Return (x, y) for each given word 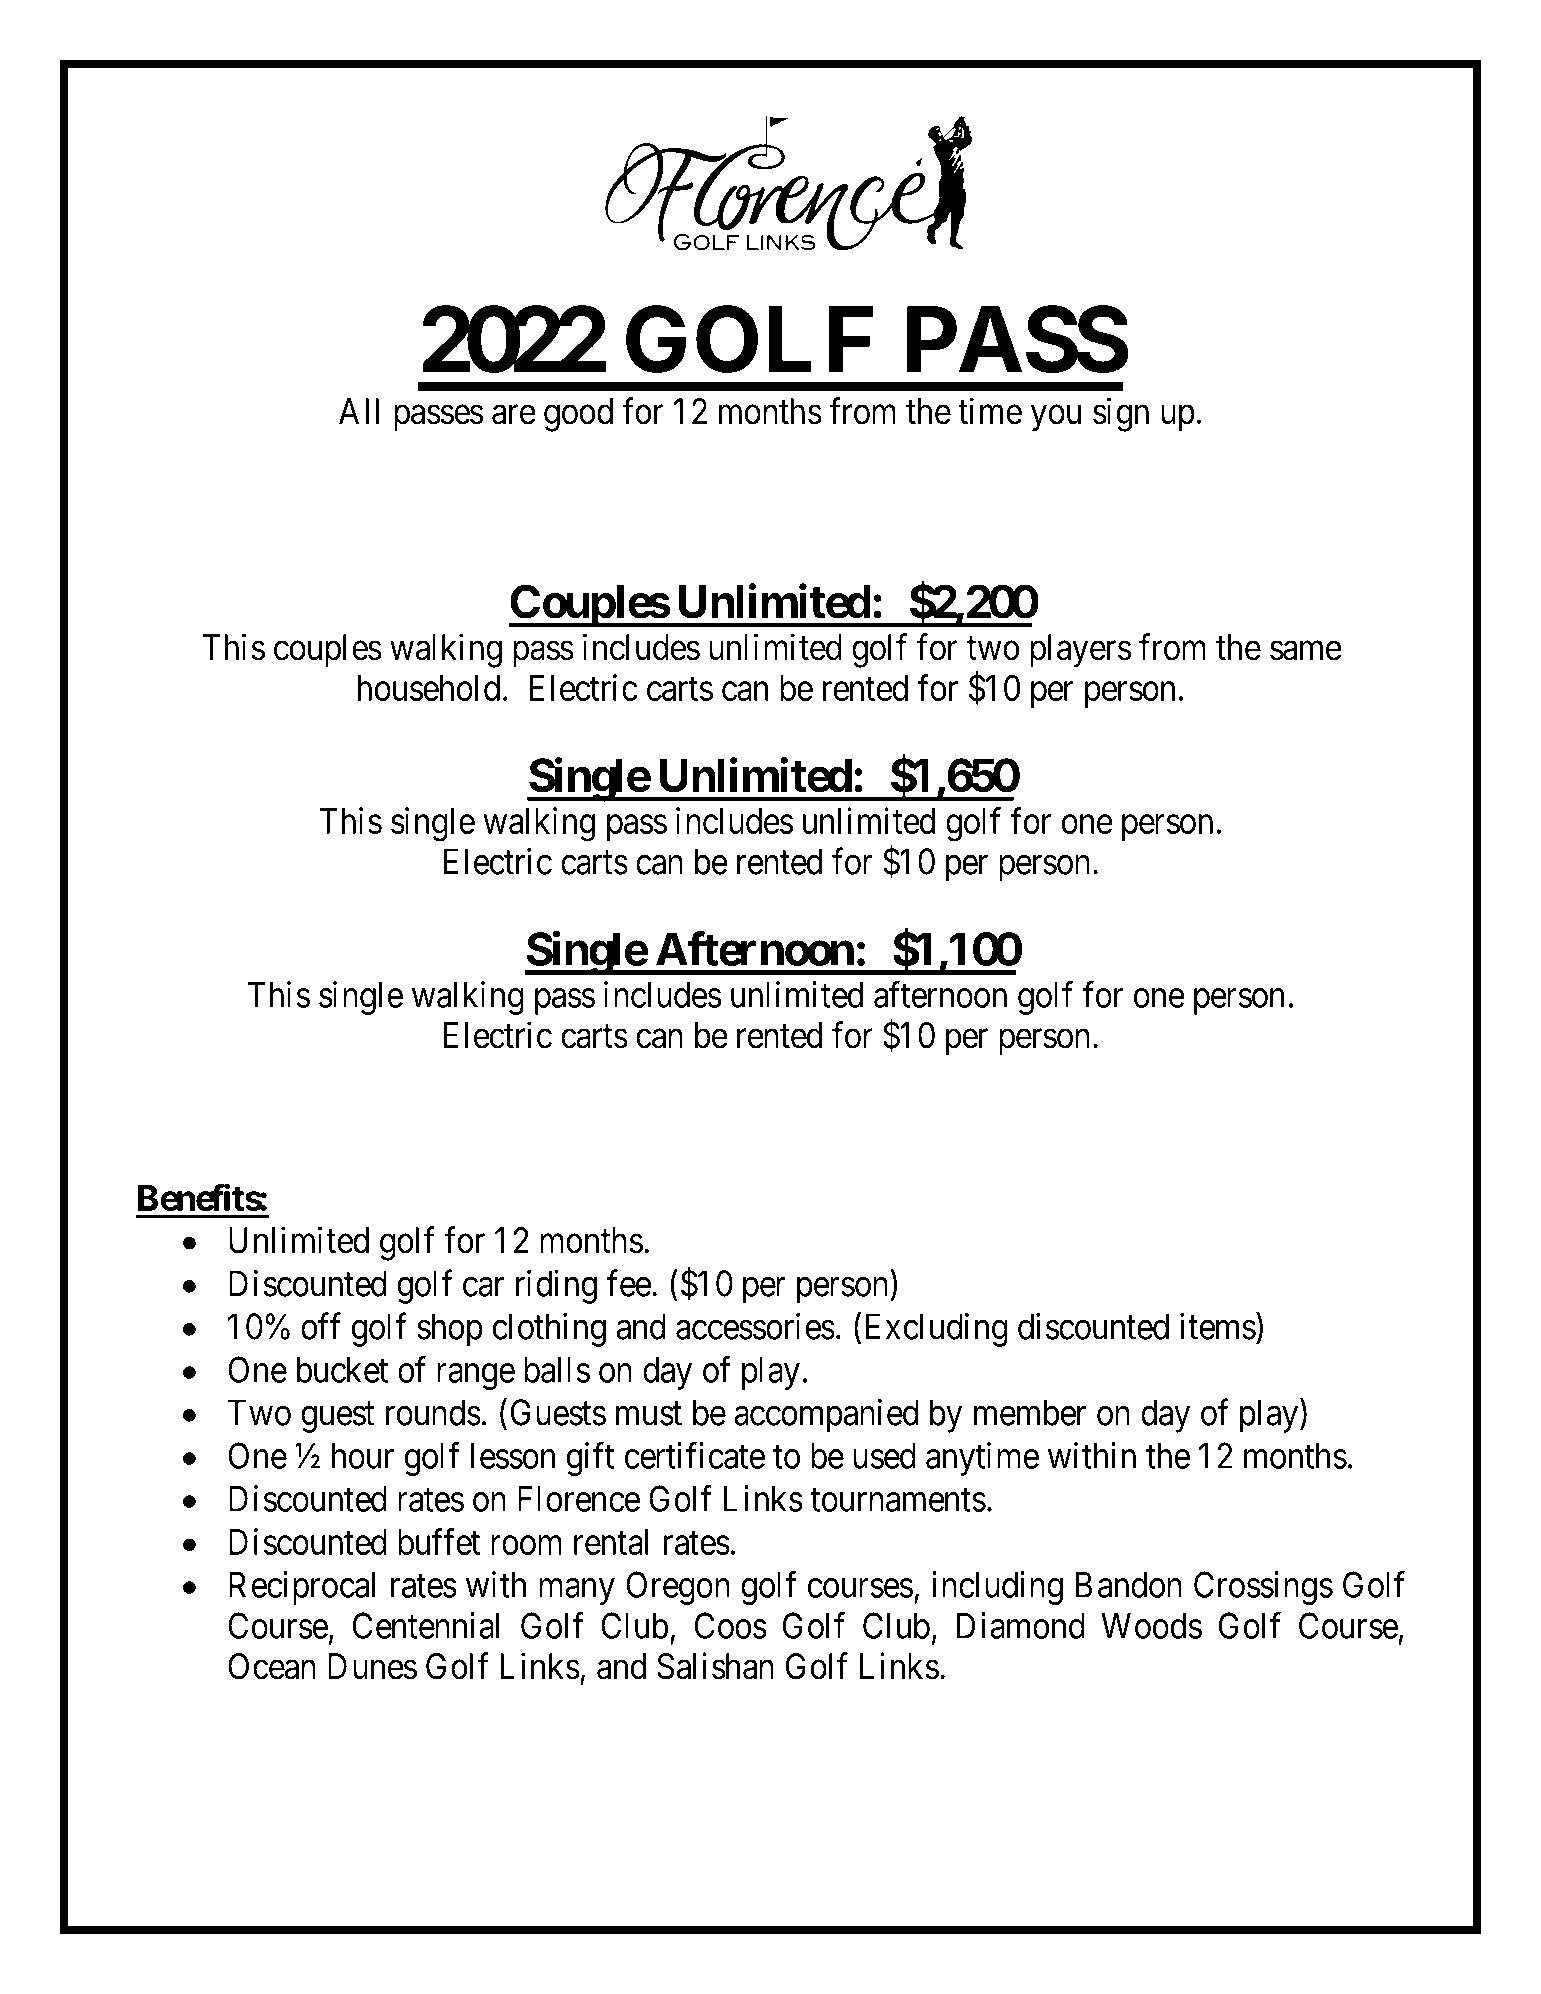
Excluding (936, 1330)
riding (556, 1287)
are (514, 415)
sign (1121, 414)
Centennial (426, 1625)
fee (629, 1283)
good (578, 415)
